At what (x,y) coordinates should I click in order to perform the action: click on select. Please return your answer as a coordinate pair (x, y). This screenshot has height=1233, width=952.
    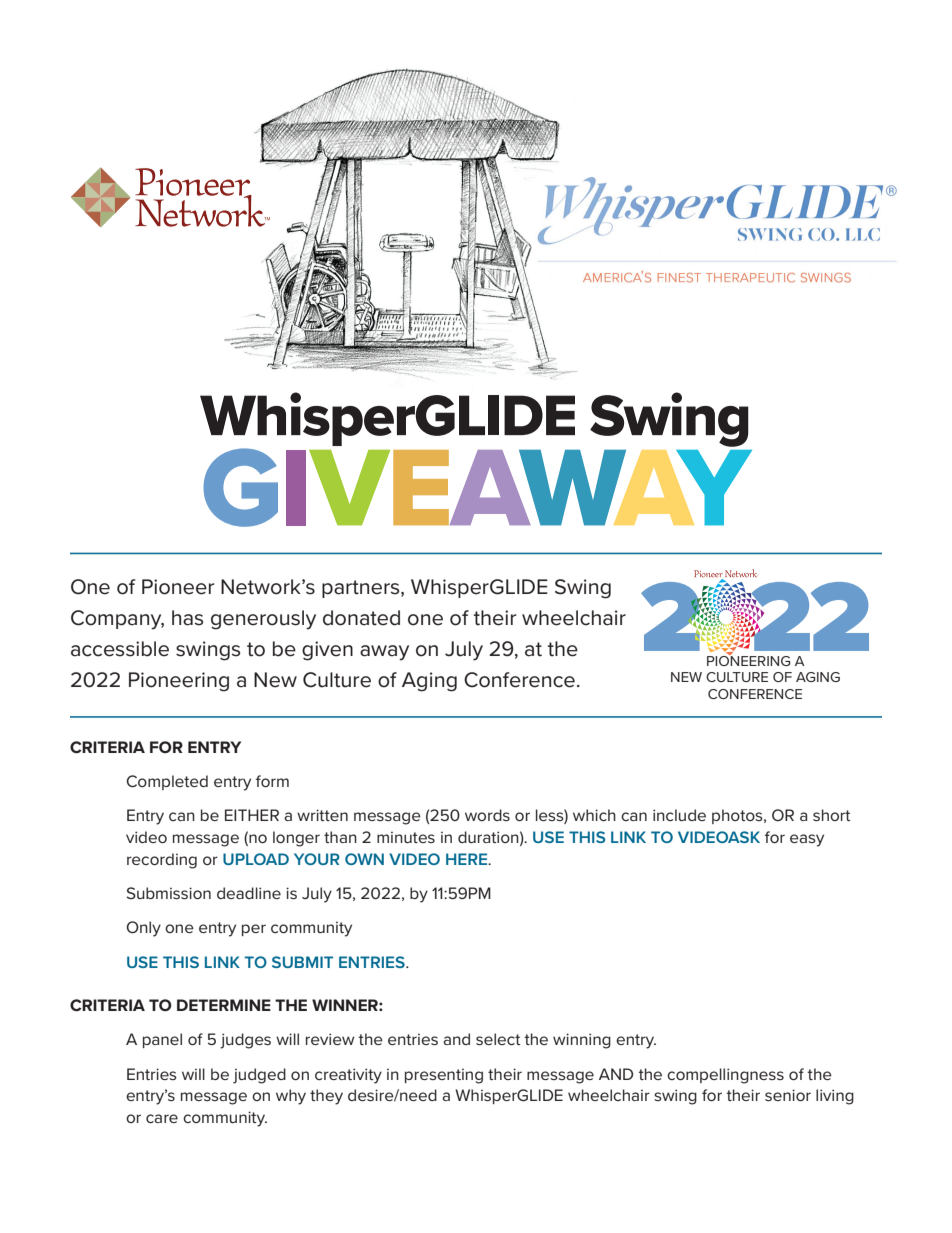
    Looking at the image, I should click on (498, 1039).
